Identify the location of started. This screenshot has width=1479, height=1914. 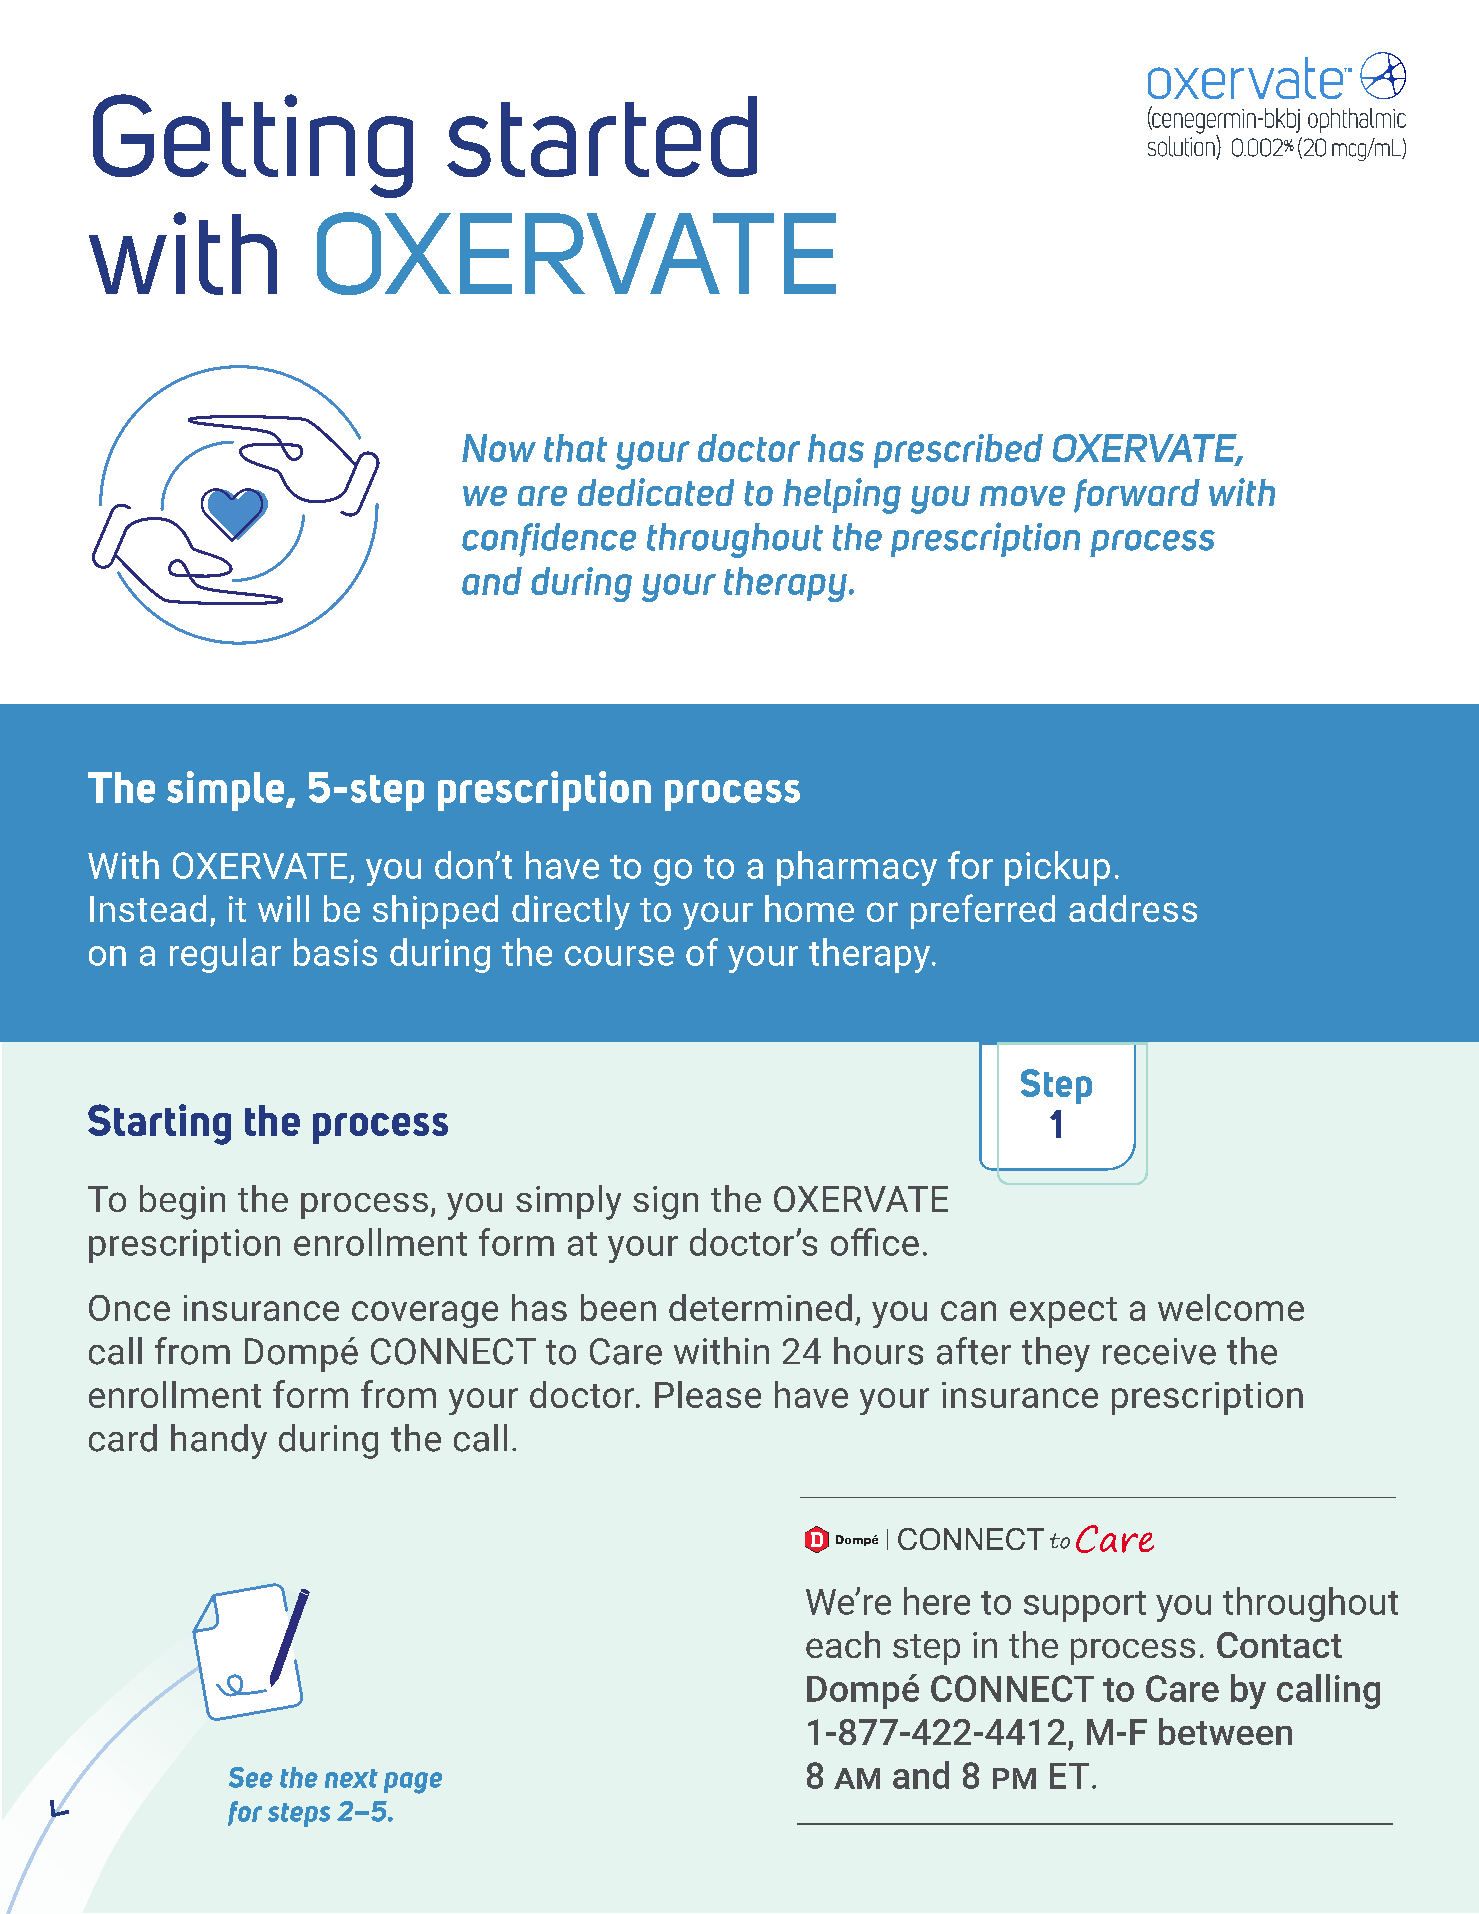
(602, 136).
